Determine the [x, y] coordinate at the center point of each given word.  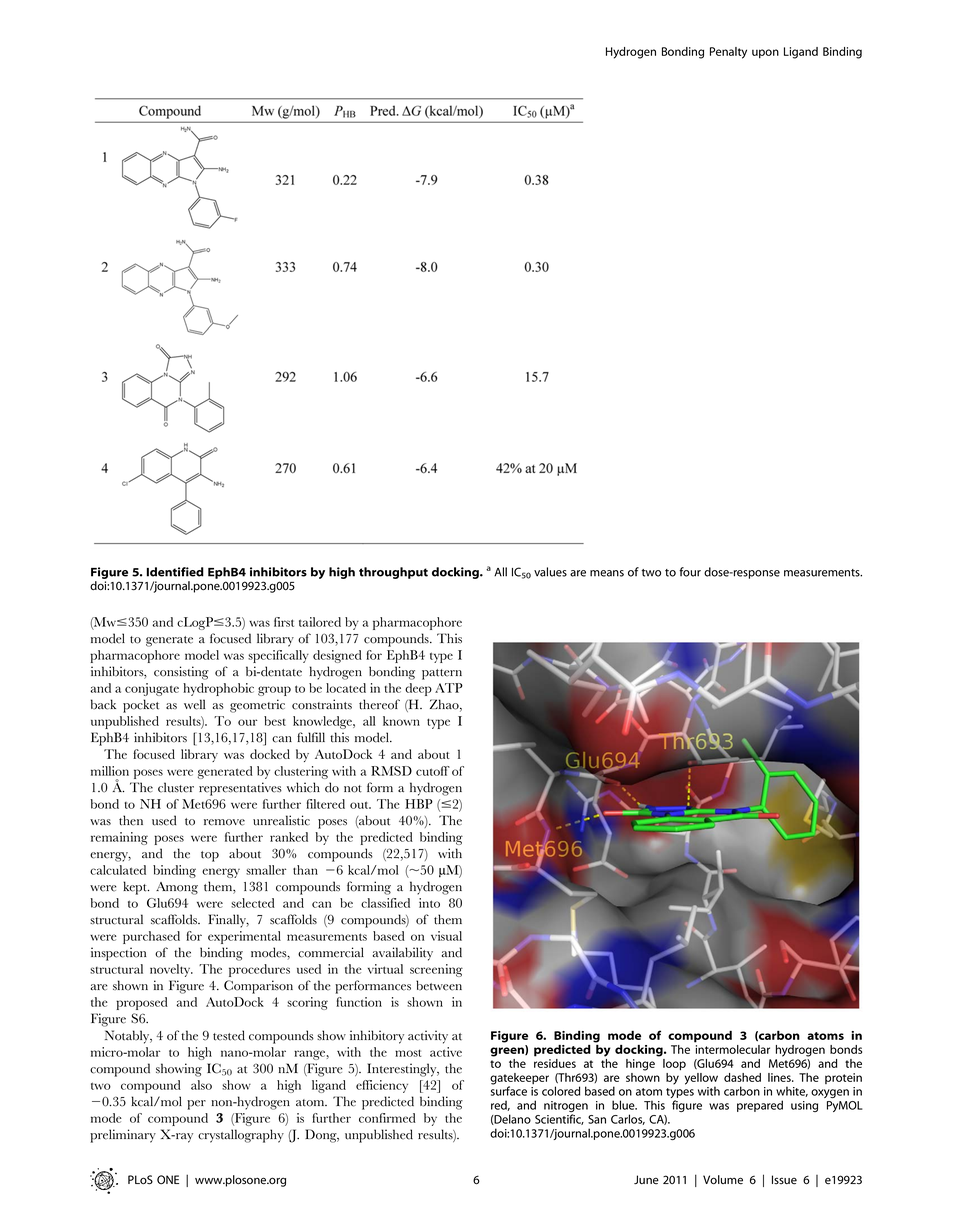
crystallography [241, 1136]
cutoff [433, 771]
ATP [449, 688]
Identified [175, 572]
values [550, 572]
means [607, 573]
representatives [240, 789]
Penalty [728, 53]
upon [765, 53]
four [690, 572]
